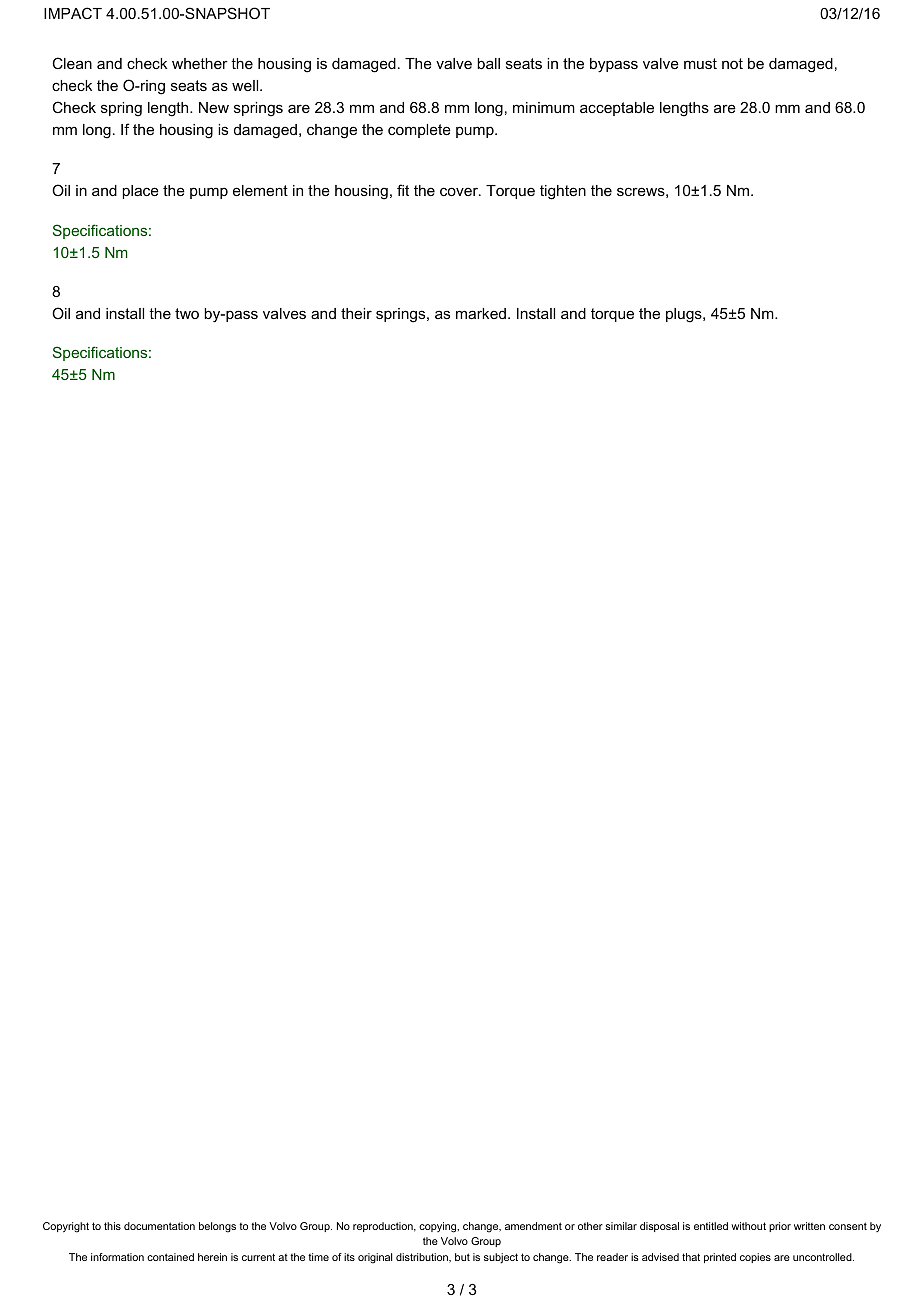 The image size is (924, 1308). Describe the element at coordinates (732, 63) in the screenshot. I see `not` at that location.
